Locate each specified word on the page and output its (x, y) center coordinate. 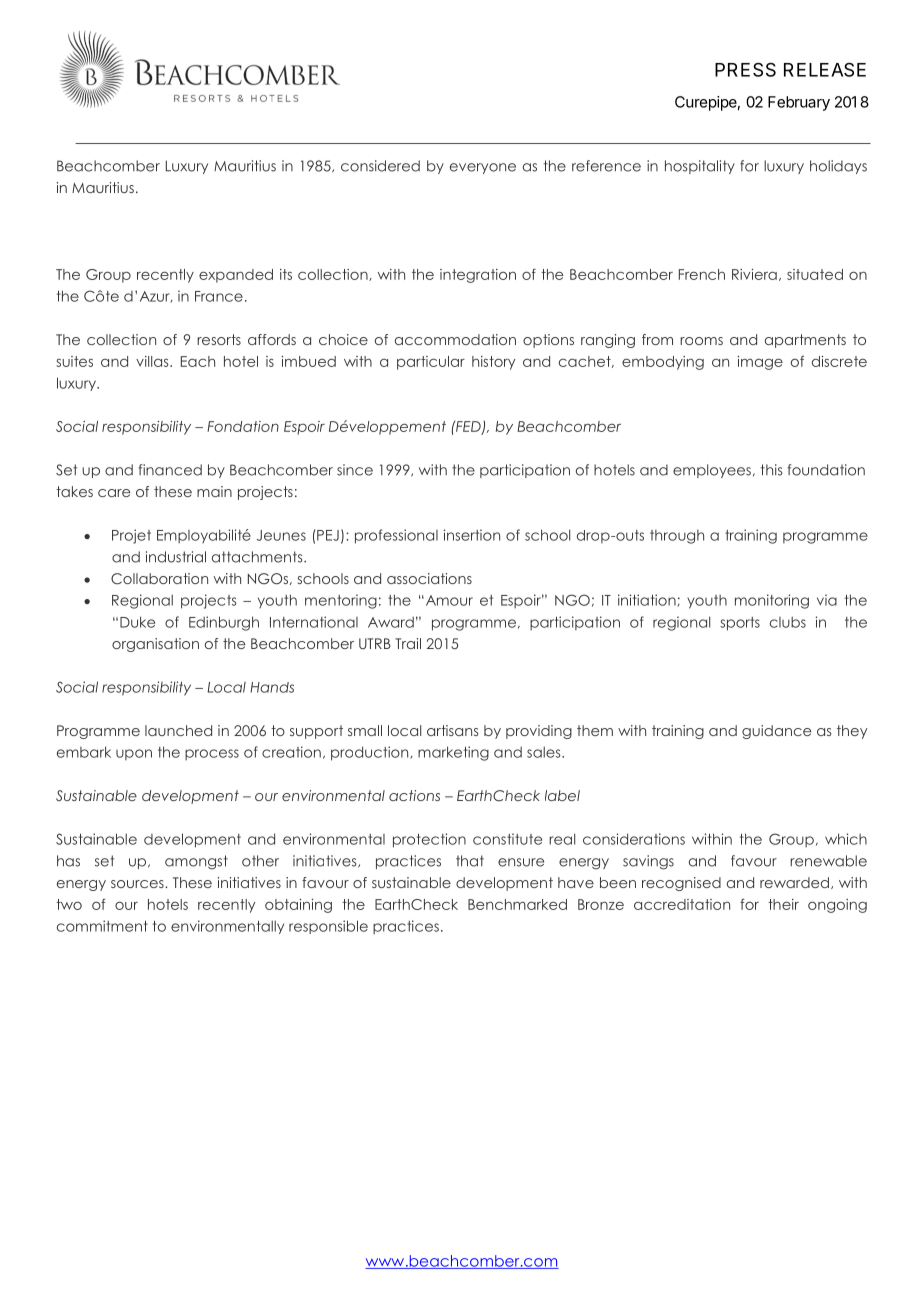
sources (138, 884)
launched (178, 730)
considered (380, 166)
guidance (776, 732)
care (114, 493)
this (772, 470)
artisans (453, 730)
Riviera (754, 274)
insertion (472, 535)
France (219, 296)
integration (478, 276)
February (799, 103)
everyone (483, 168)
